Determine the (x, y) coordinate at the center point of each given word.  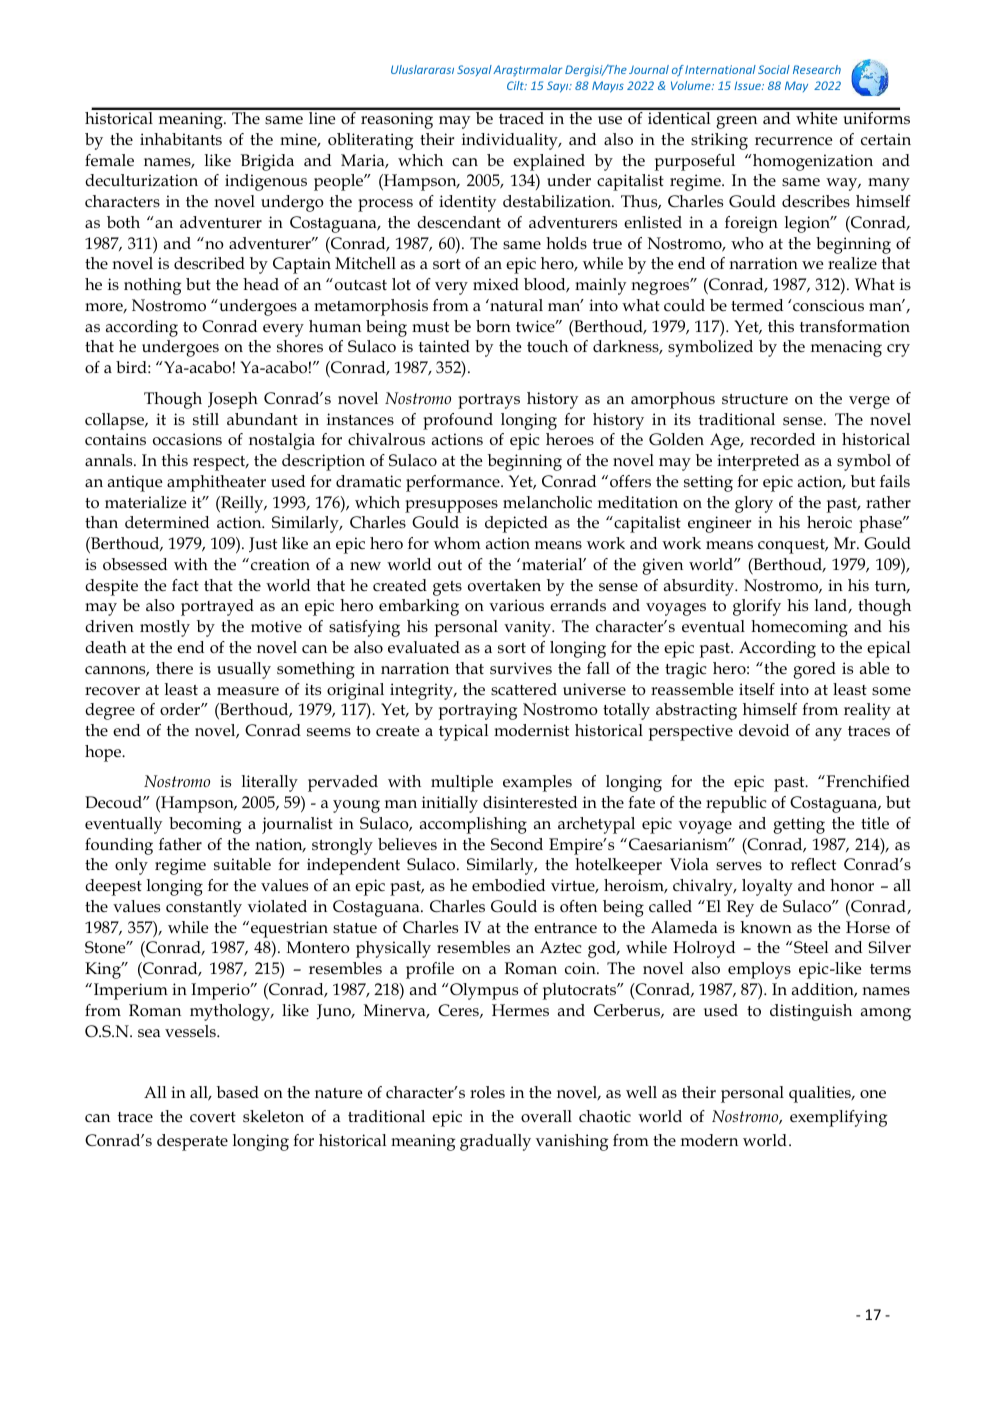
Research (817, 69)
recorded (782, 439)
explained (549, 162)
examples (537, 783)
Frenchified (867, 781)
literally (270, 783)
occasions (187, 439)
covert (213, 1117)
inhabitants (181, 139)
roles (487, 1092)
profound (458, 421)
